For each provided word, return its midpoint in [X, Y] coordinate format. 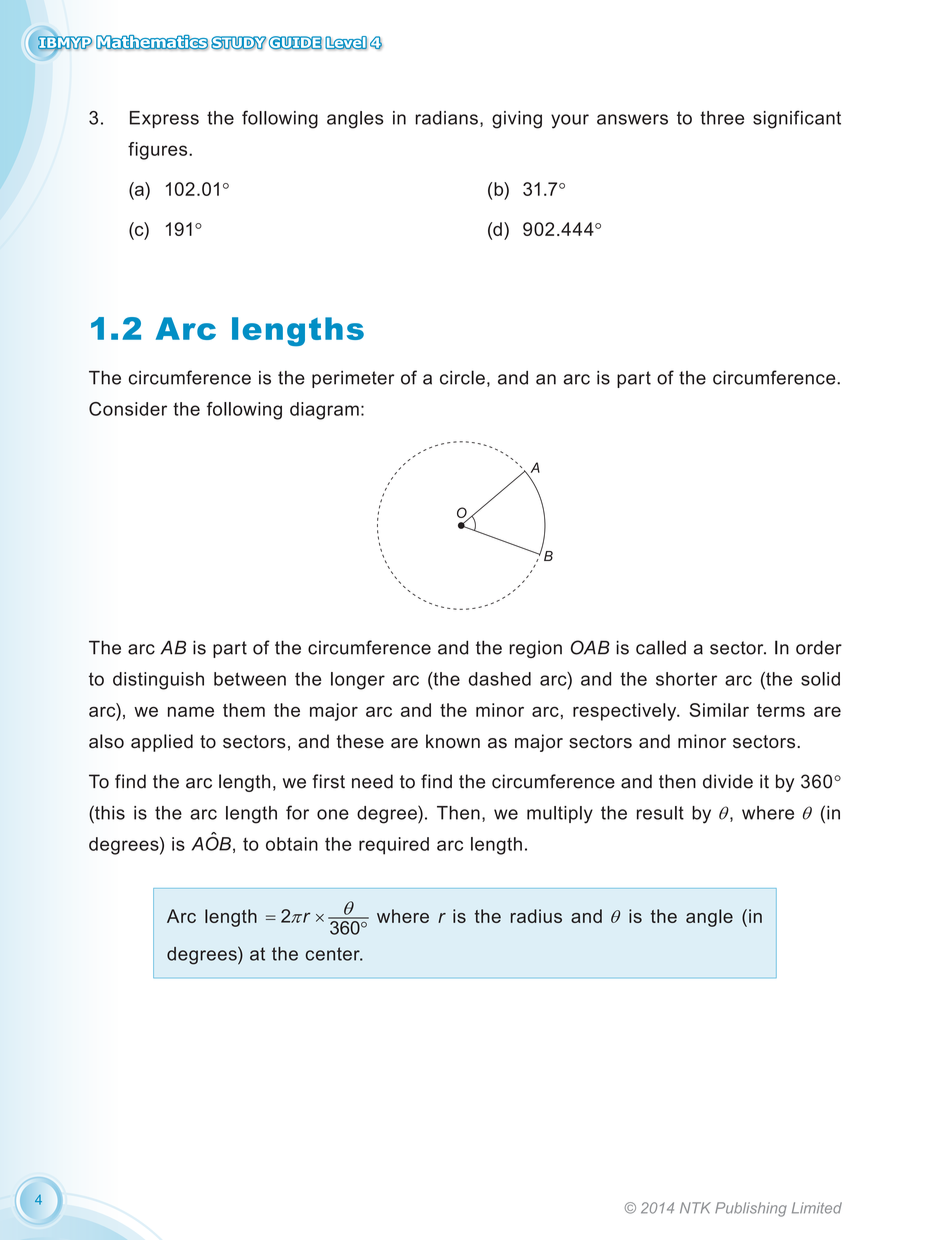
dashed [500, 679]
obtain [292, 844]
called [661, 647]
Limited [817, 1208]
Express [164, 119]
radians [446, 118]
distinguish [158, 681]
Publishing [751, 1209]
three [722, 118]
